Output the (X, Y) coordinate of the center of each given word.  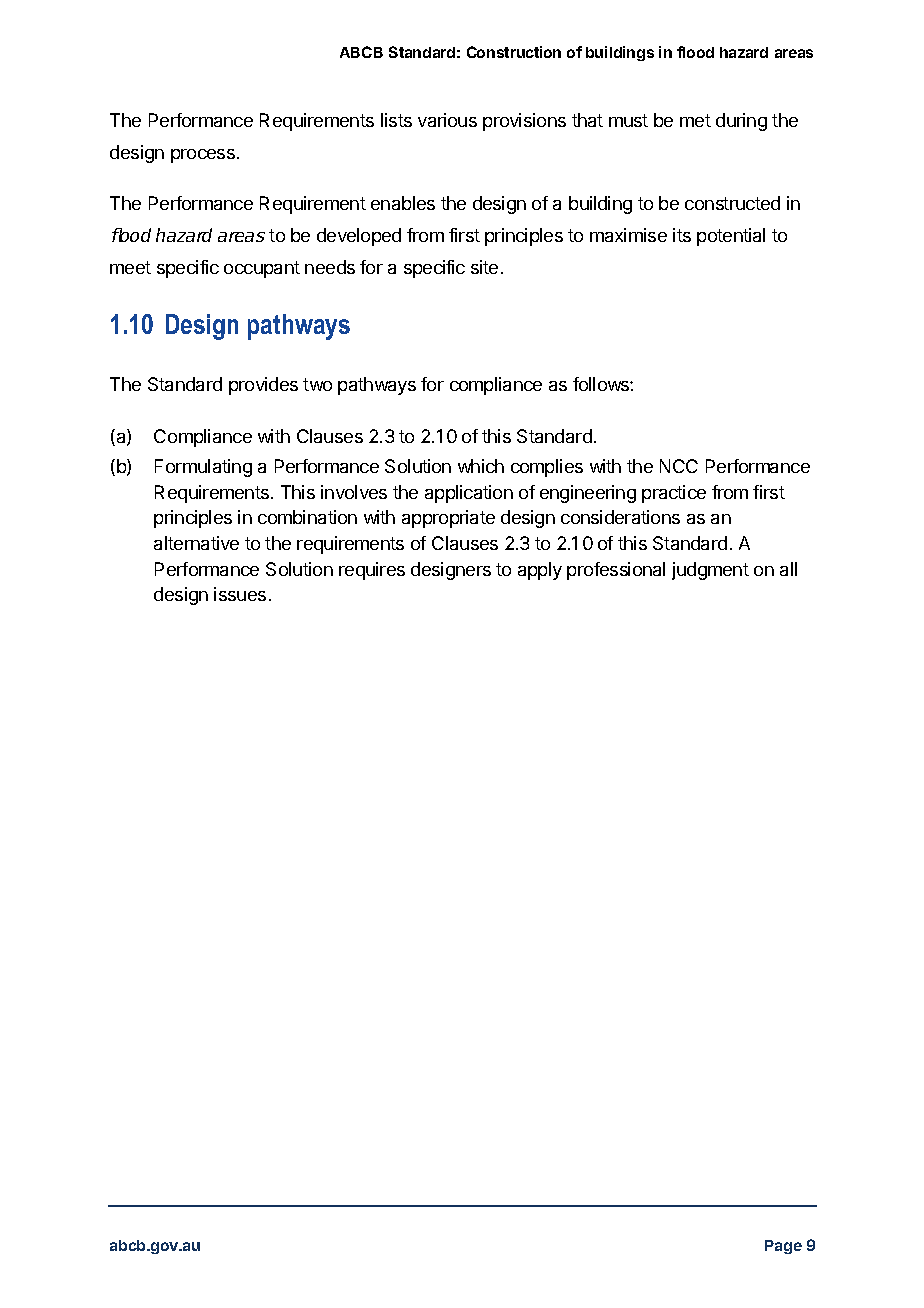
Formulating (203, 468)
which (481, 466)
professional (616, 571)
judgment (710, 571)
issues (240, 594)
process (203, 156)
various (447, 120)
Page (783, 1247)
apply (540, 571)
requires (372, 571)
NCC (679, 466)
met (695, 120)
